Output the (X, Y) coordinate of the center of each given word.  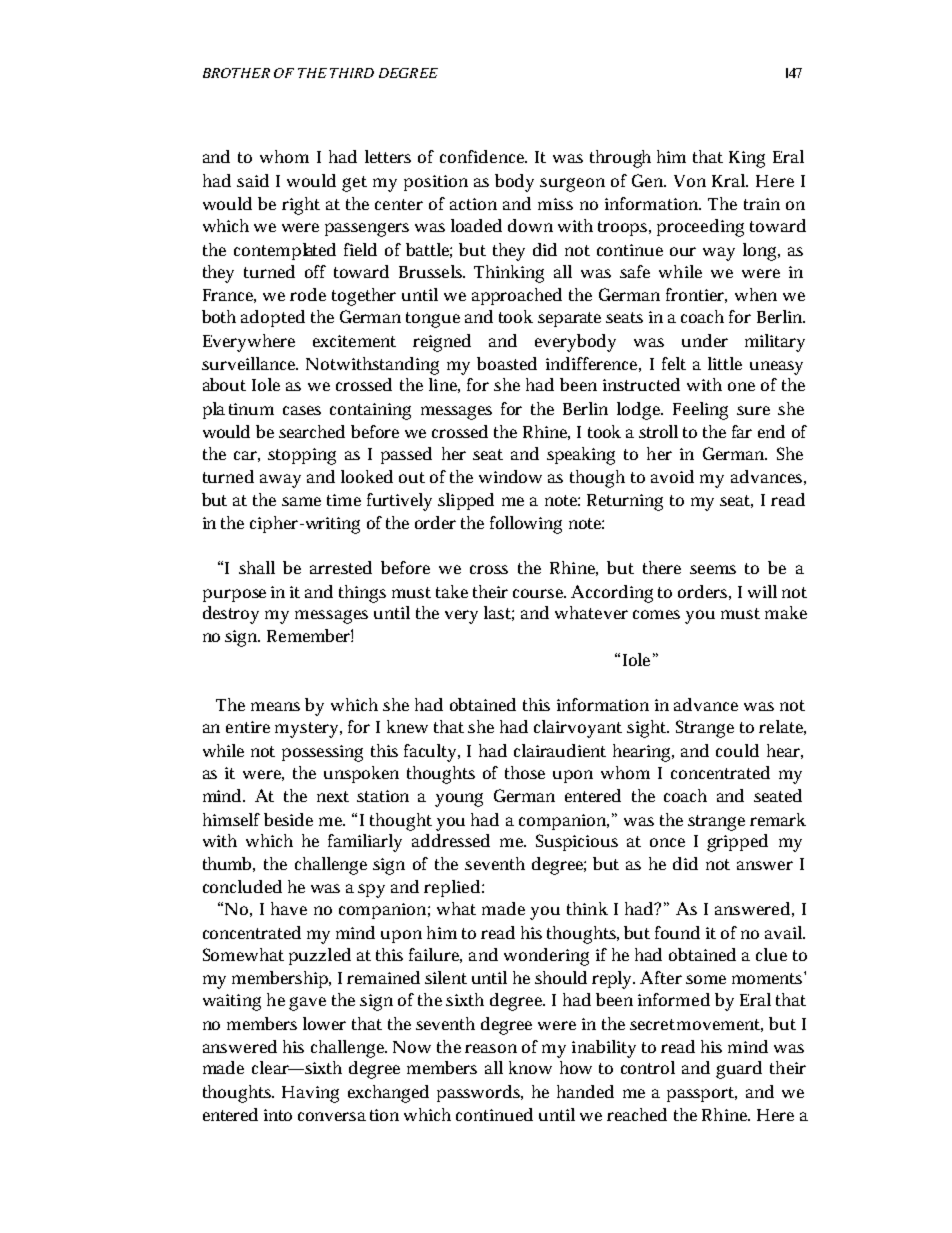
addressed (451, 840)
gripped (737, 843)
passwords (480, 1093)
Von (690, 181)
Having (310, 1094)
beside (288, 819)
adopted (273, 318)
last (499, 613)
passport (702, 1094)
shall (257, 567)
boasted (507, 363)
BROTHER (236, 73)
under (705, 340)
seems (713, 569)
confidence (483, 156)
